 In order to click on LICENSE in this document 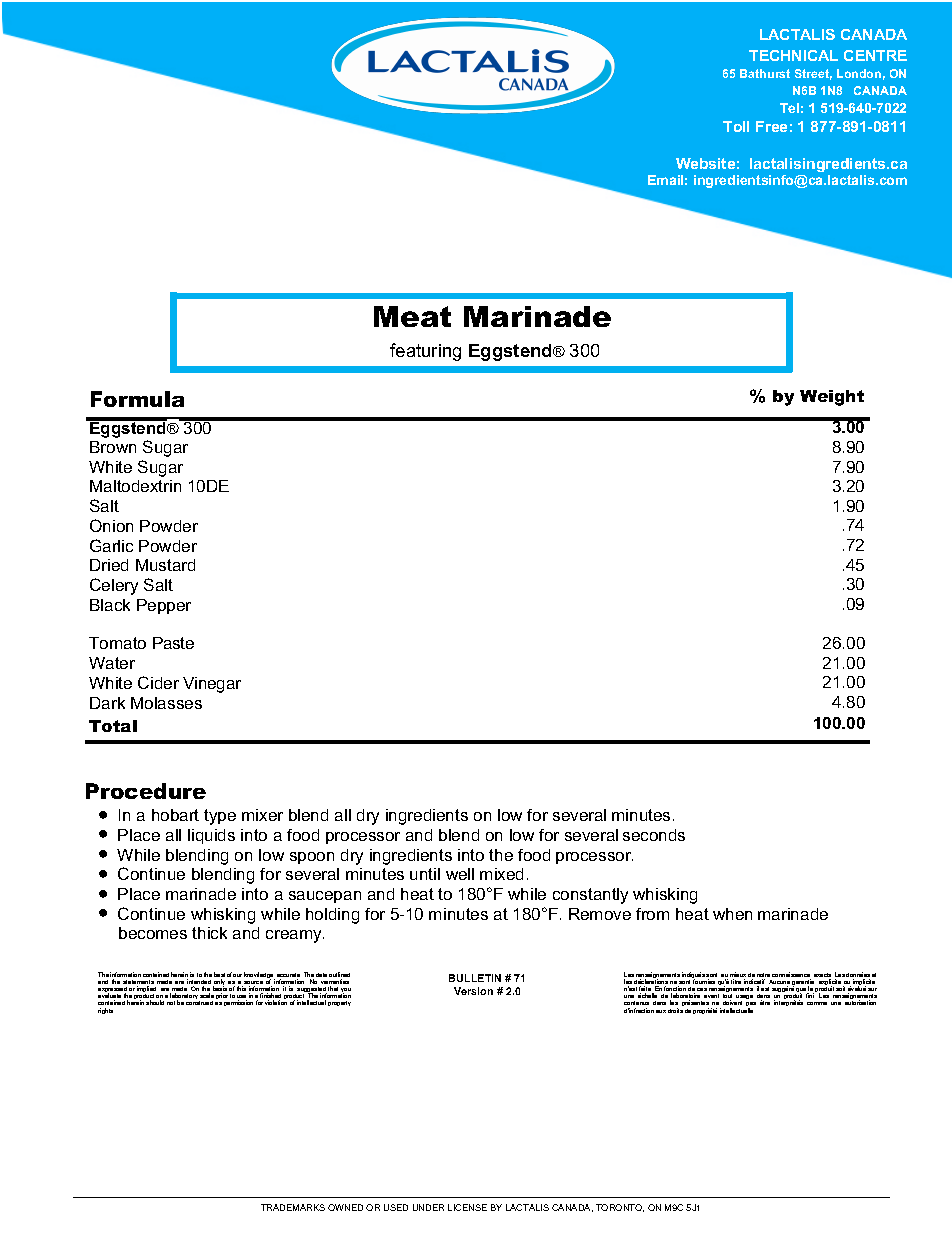, I will do `click(467, 1207)`.
